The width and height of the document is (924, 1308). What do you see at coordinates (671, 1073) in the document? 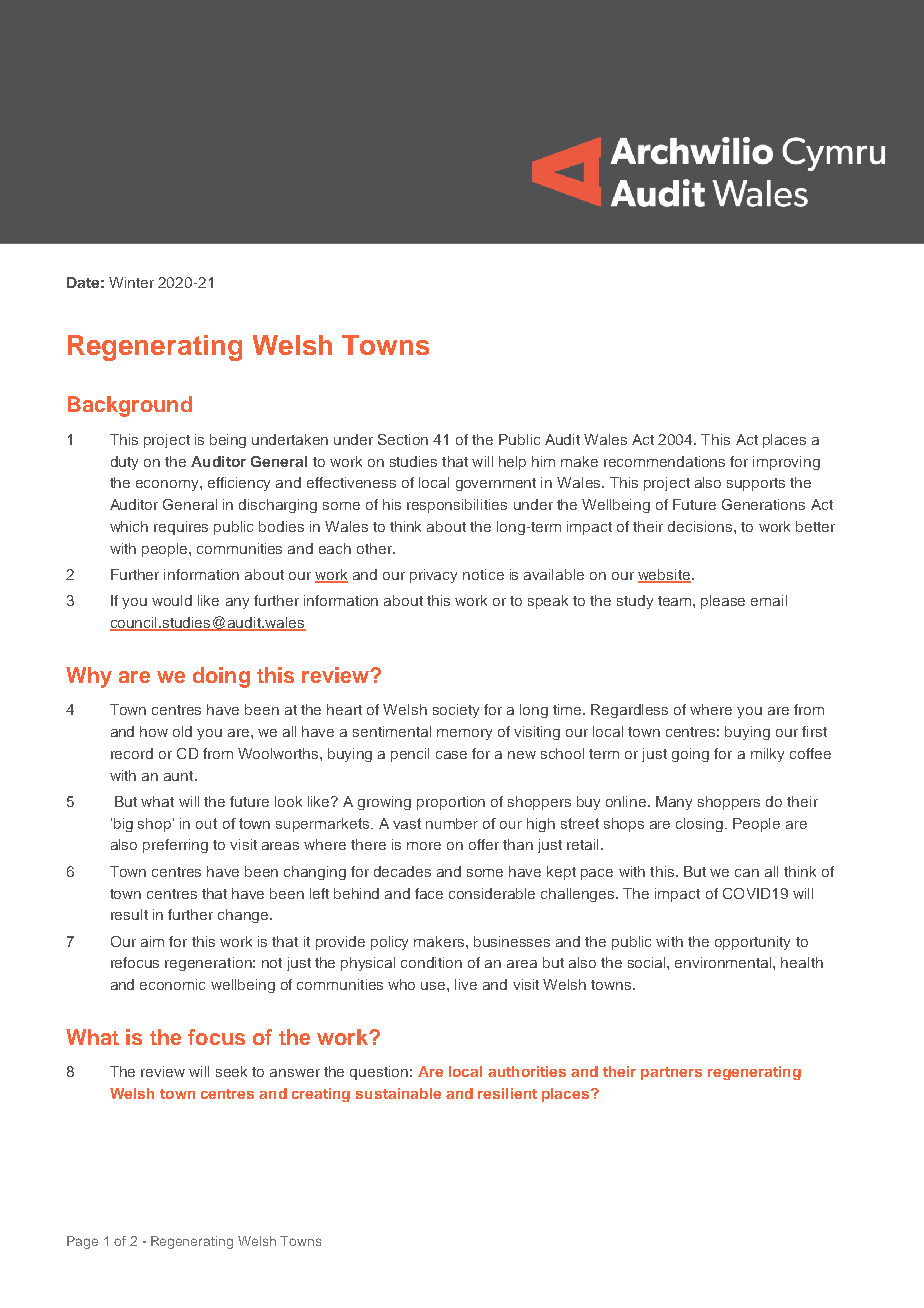
I see `partners` at bounding box center [671, 1073].
